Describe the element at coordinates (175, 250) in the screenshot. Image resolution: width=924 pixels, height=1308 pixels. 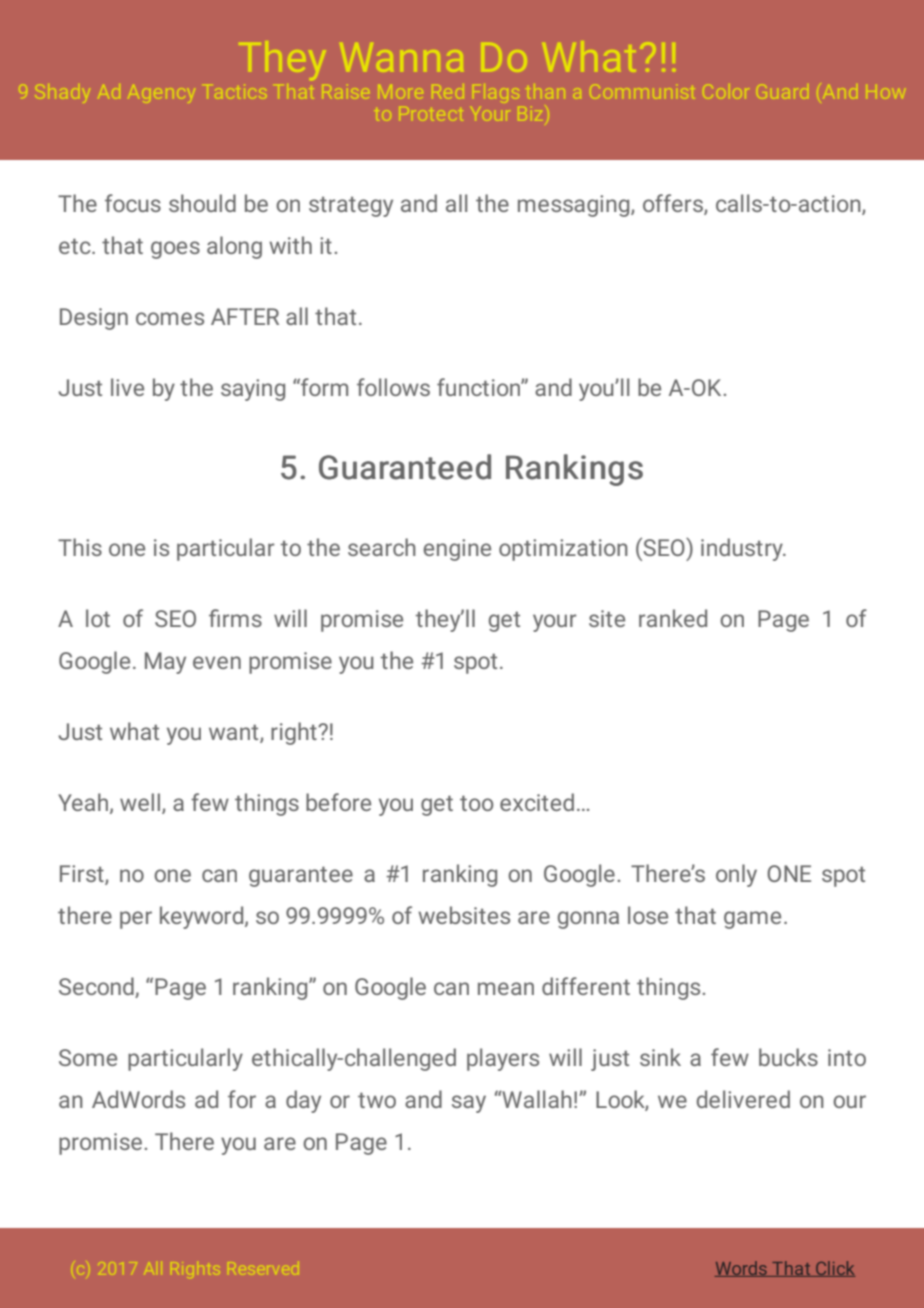
I see `goes` at that location.
